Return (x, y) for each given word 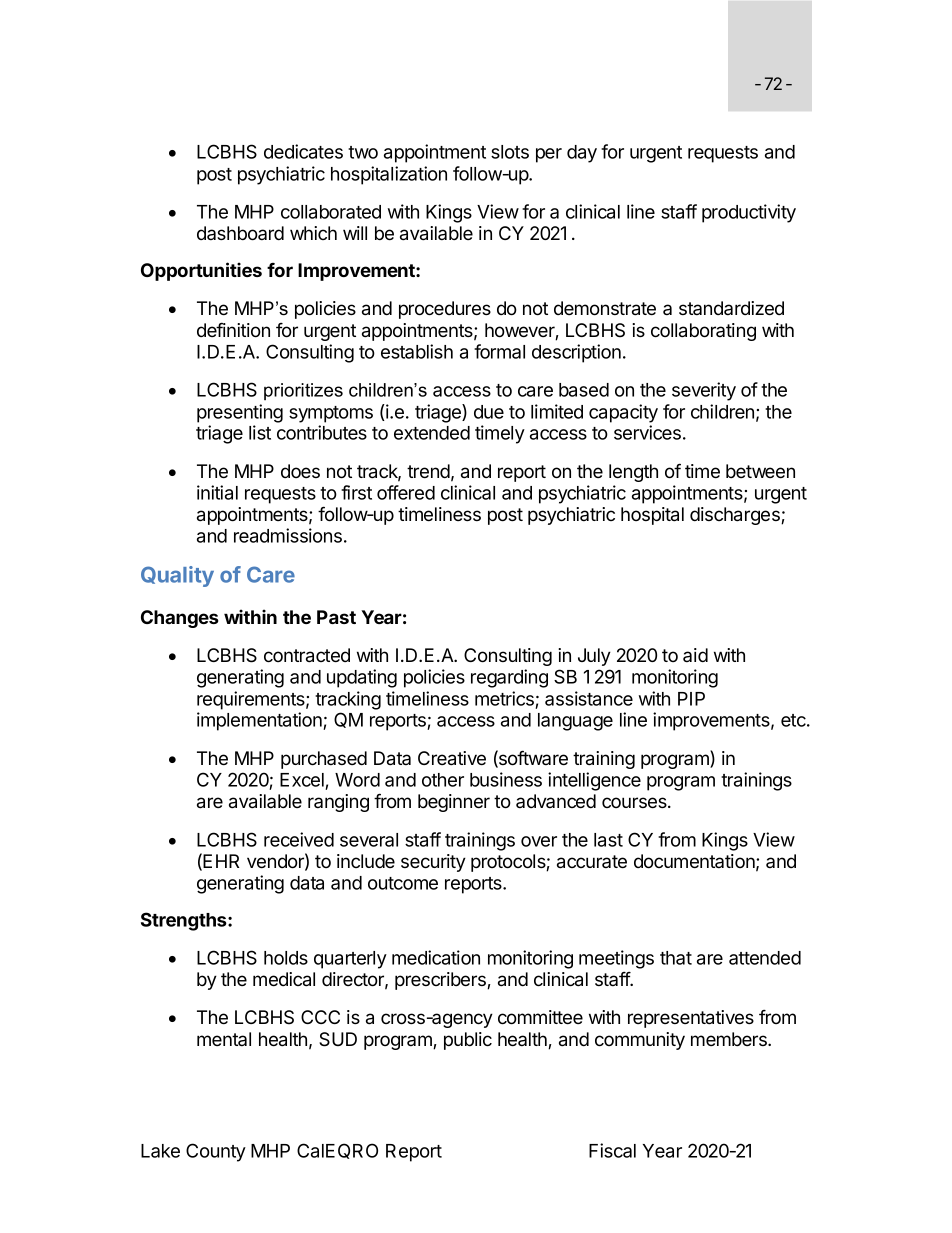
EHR (221, 861)
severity (704, 391)
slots (510, 152)
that (676, 958)
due (489, 412)
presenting (240, 413)
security (433, 863)
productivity (749, 213)
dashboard (240, 233)
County (216, 1152)
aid (695, 655)
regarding (509, 678)
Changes (180, 619)
